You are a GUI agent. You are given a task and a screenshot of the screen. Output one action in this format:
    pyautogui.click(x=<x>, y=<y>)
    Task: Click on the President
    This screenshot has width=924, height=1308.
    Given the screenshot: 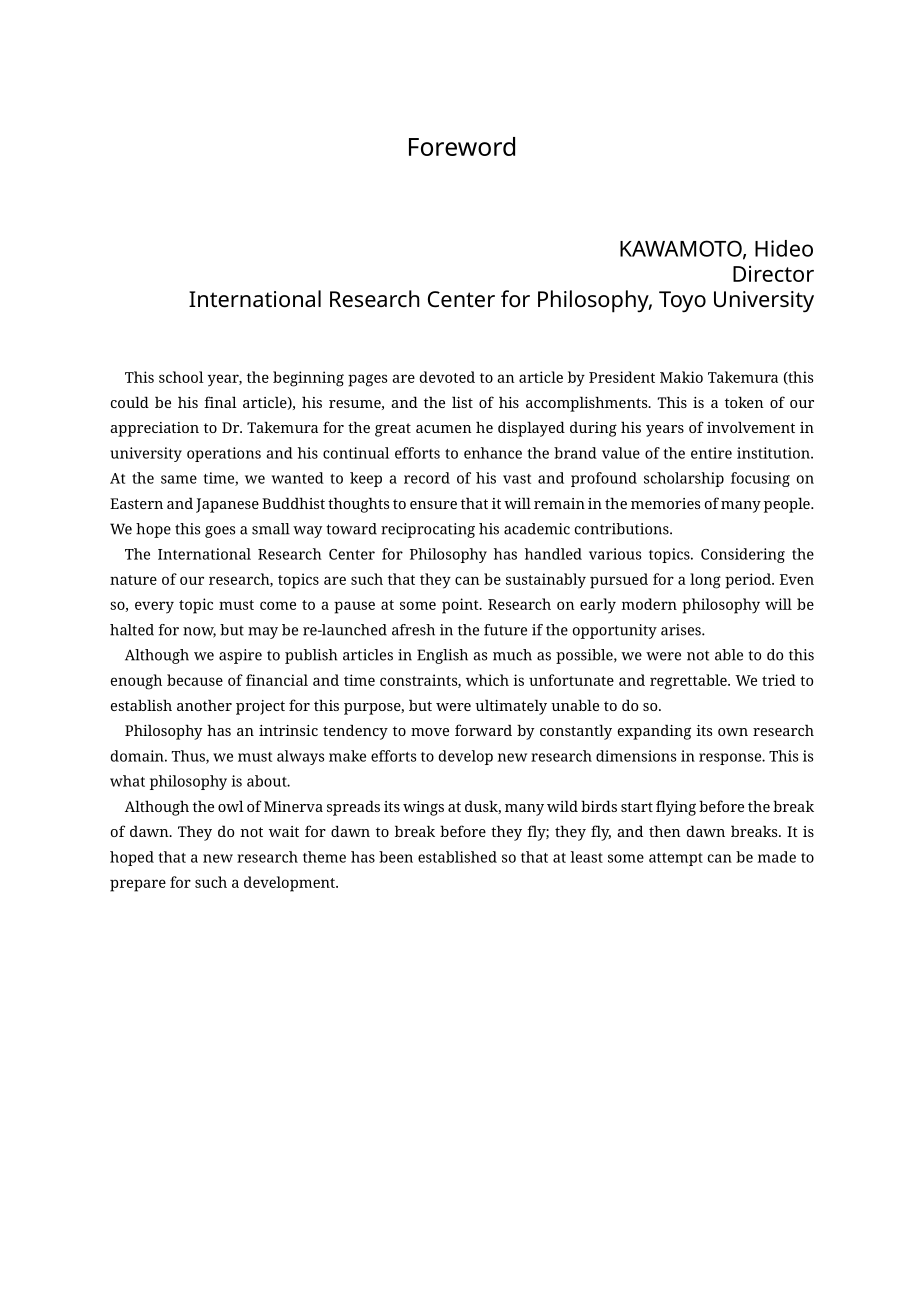 What is the action you would take?
    pyautogui.click(x=622, y=377)
